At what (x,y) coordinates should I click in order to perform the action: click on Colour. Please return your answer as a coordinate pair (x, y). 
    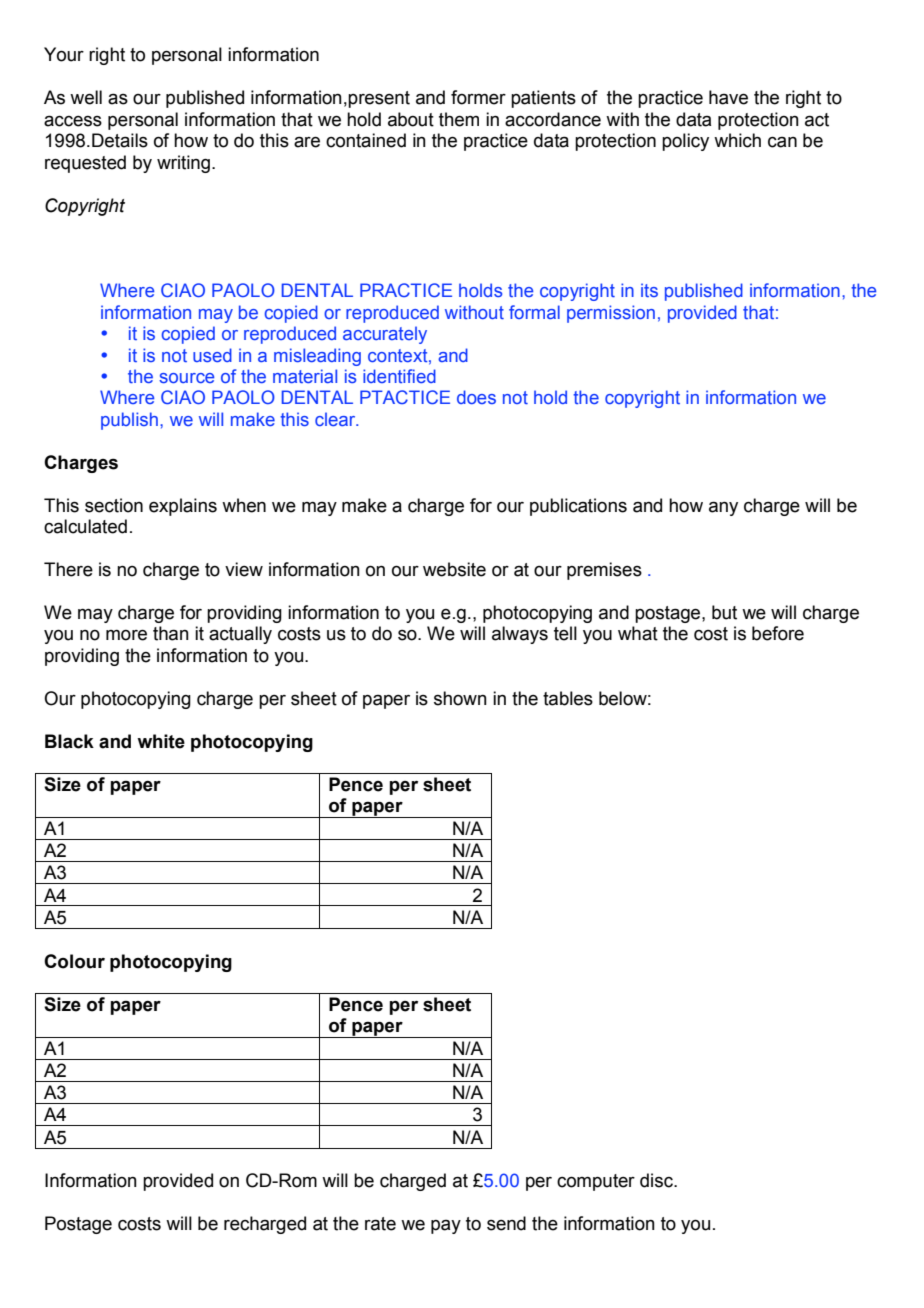
    Looking at the image, I should click on (74, 961).
